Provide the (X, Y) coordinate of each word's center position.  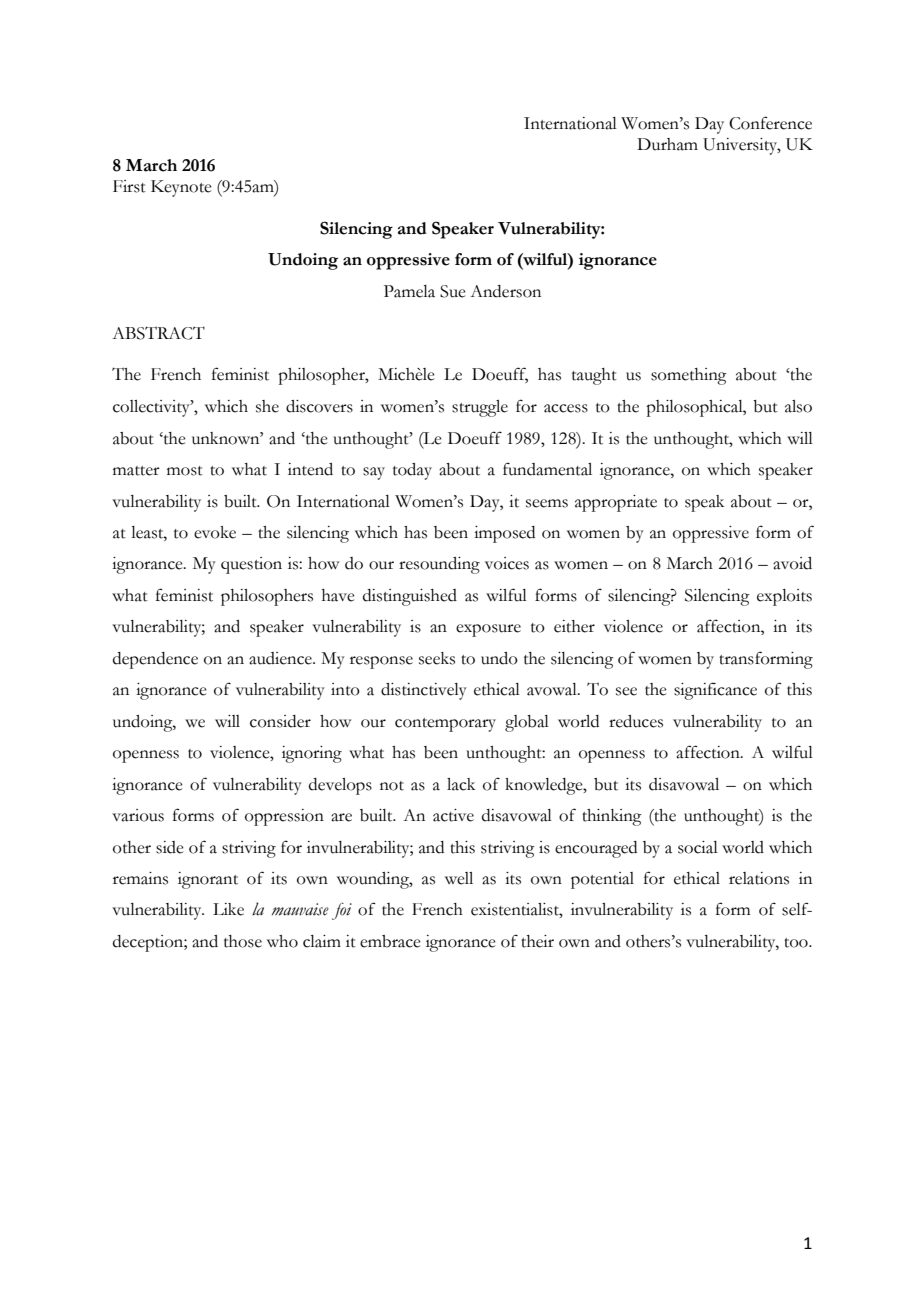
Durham (667, 144)
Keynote (181, 188)
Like (228, 909)
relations (759, 878)
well (459, 878)
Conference (770, 123)
